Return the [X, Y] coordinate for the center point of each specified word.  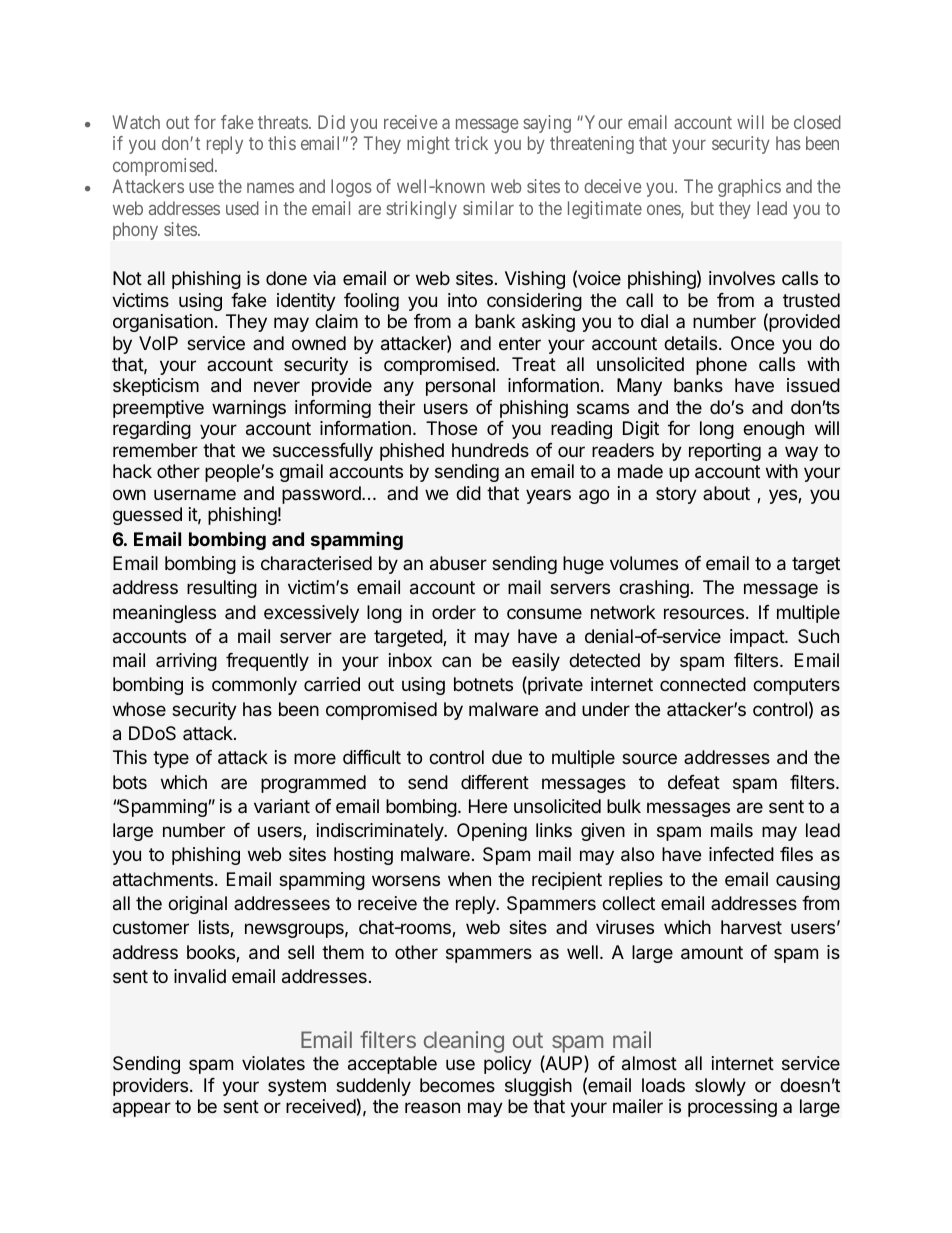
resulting [222, 589]
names [270, 188]
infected [741, 854]
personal [460, 387]
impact [758, 638]
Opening [492, 832]
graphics [749, 188]
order [454, 612]
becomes [457, 1085]
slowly [720, 1087]
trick [471, 143]
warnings [249, 409]
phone [721, 366]
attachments [163, 879]
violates [273, 1063]
